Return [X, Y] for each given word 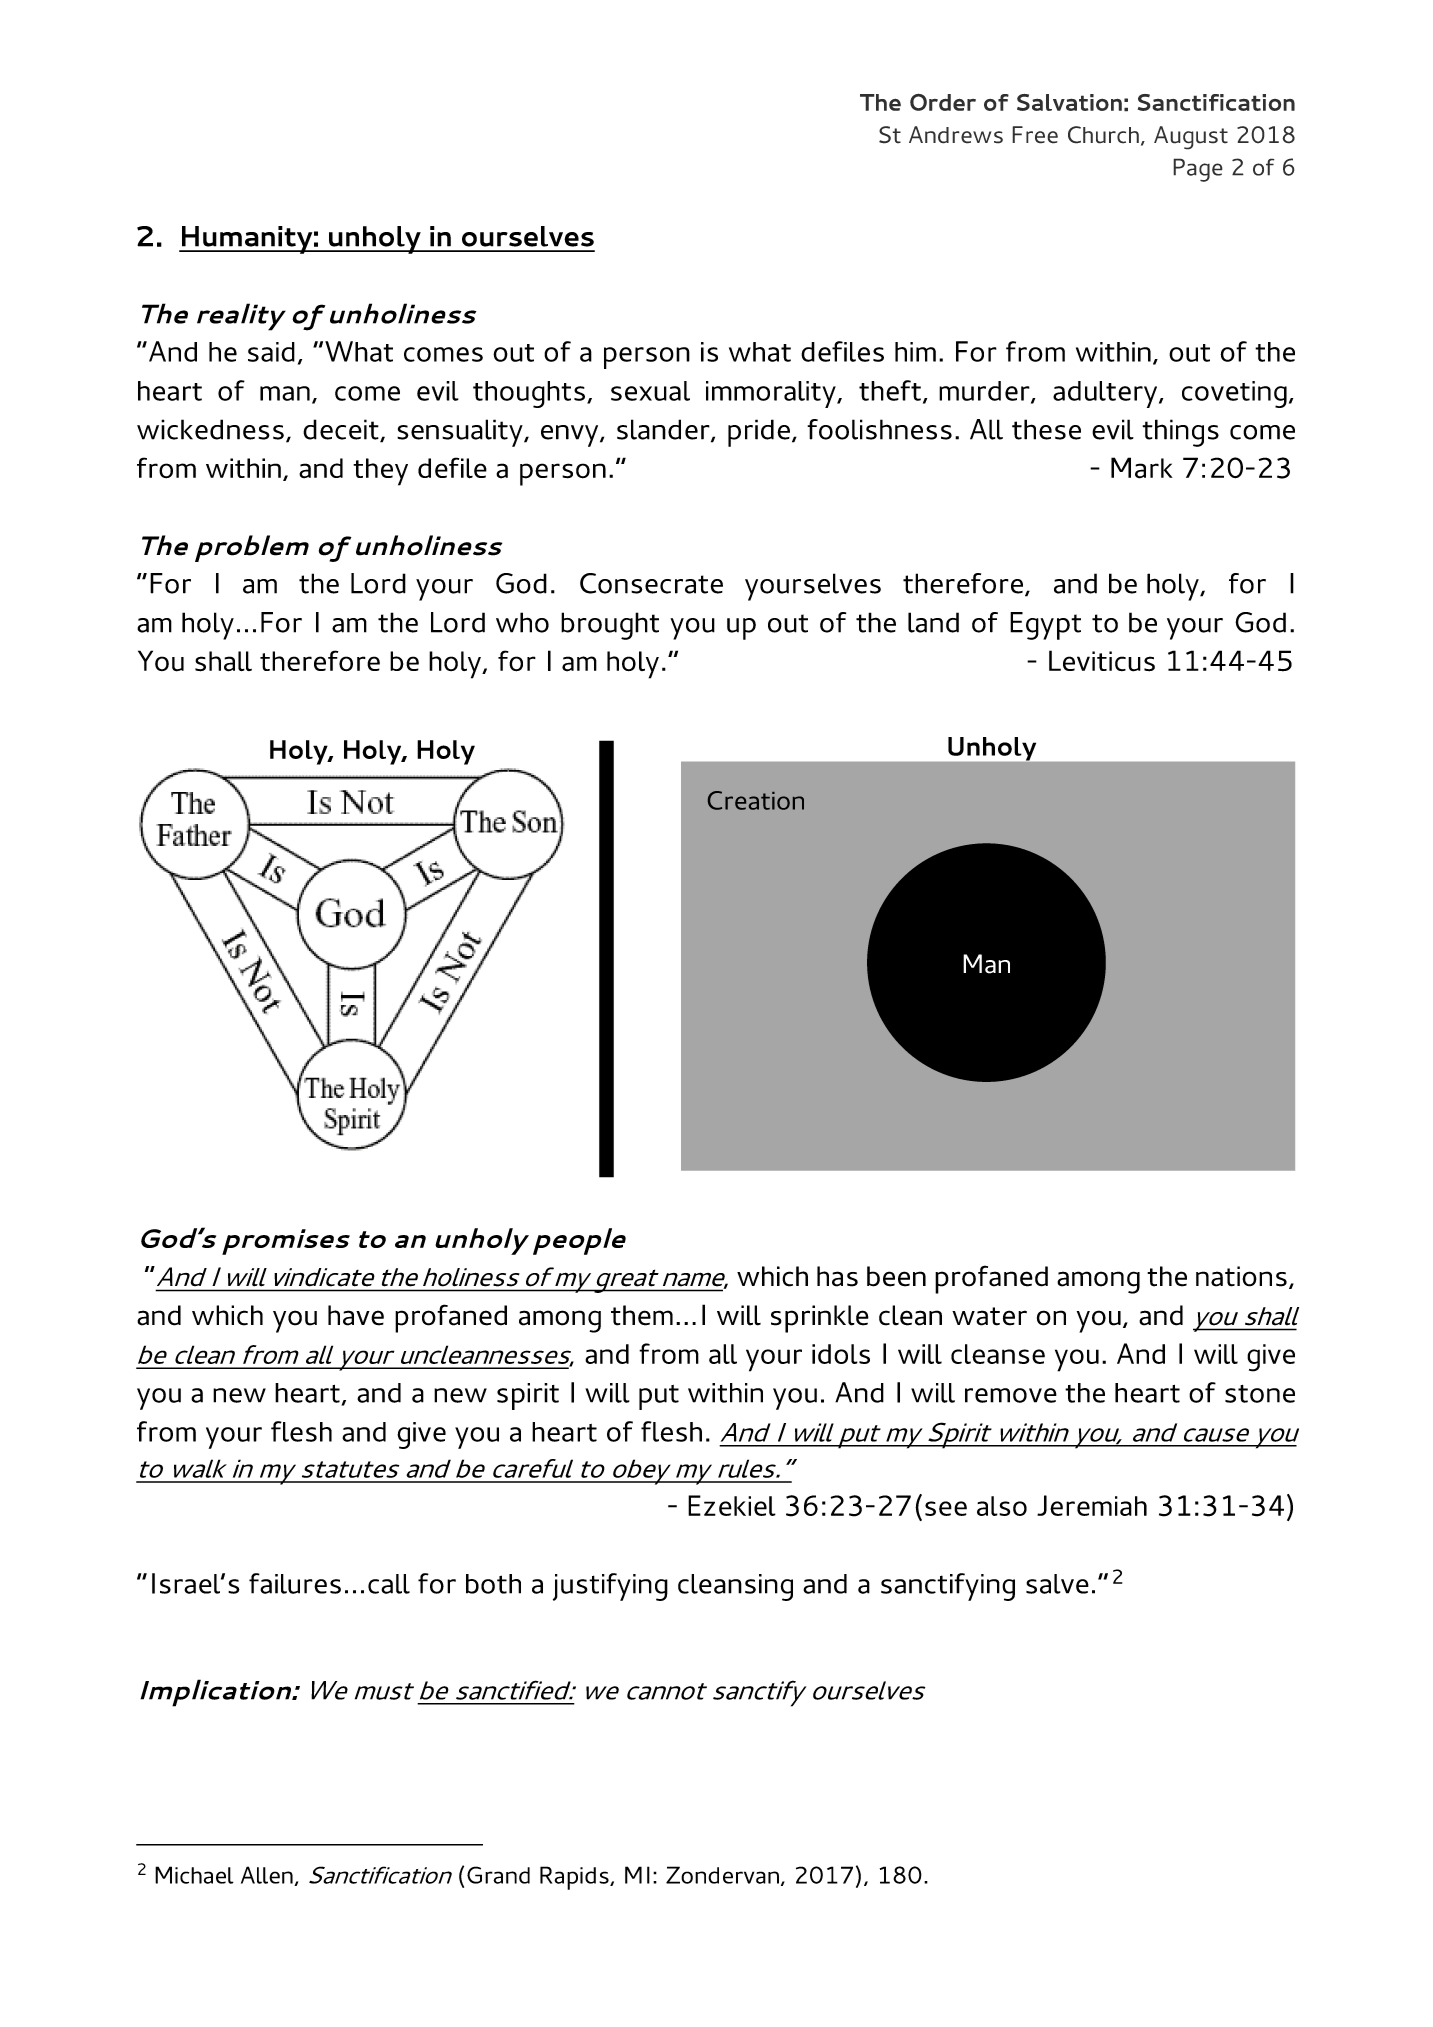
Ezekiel [732, 1505]
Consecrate [651, 583]
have [356, 1315]
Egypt [1045, 626]
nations [1241, 1276]
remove [1011, 1395]
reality [241, 317]
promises [286, 1242]
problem [252, 548]
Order [943, 102]
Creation [756, 800]
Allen [268, 1876]
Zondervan [722, 1875]
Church [1103, 135]
